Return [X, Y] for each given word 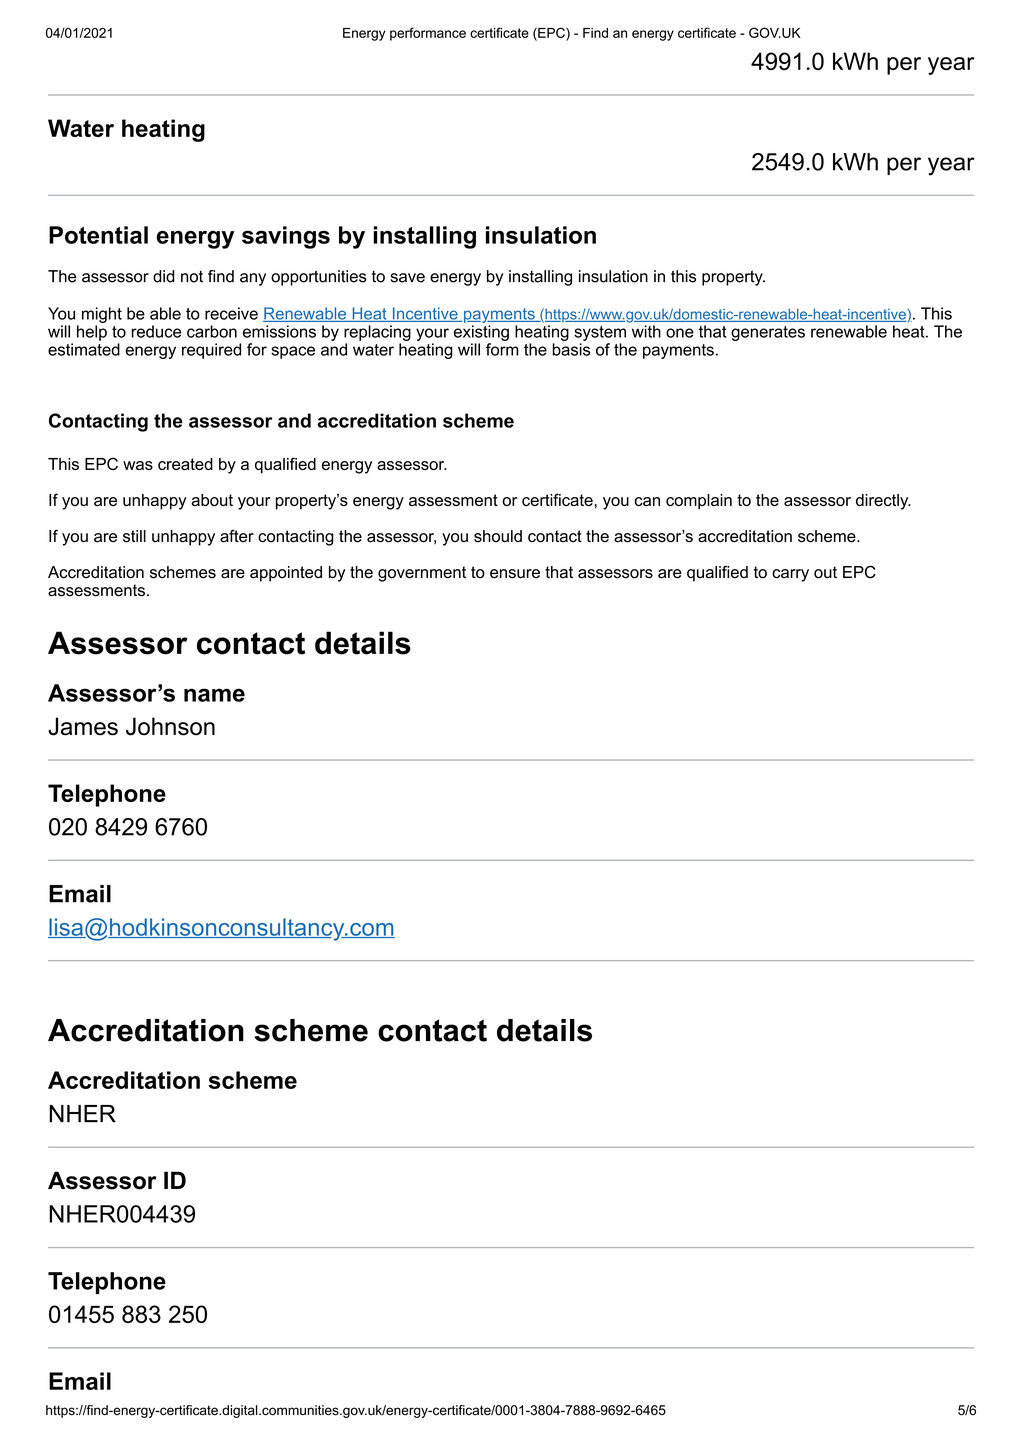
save [407, 278]
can [647, 501]
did [163, 276]
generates [768, 333]
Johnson [170, 726]
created [185, 464]
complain [699, 502]
